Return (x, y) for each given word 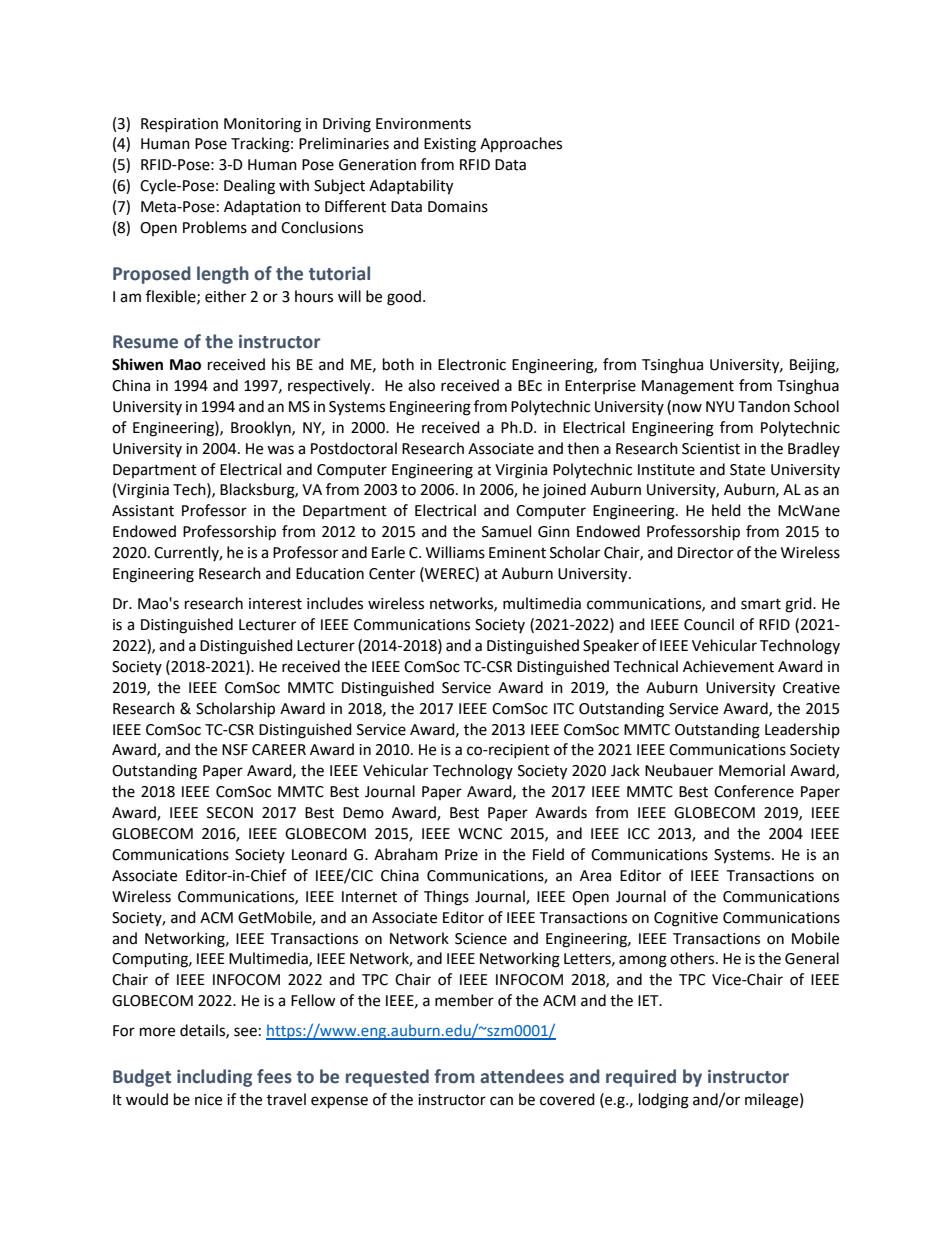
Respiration (179, 125)
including (214, 1078)
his (281, 364)
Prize (461, 855)
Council (709, 624)
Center (392, 574)
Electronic (472, 364)
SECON (230, 813)
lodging (664, 1101)
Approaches (521, 144)
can (501, 1101)
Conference (754, 791)
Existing (450, 145)
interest (275, 604)
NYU (720, 407)
